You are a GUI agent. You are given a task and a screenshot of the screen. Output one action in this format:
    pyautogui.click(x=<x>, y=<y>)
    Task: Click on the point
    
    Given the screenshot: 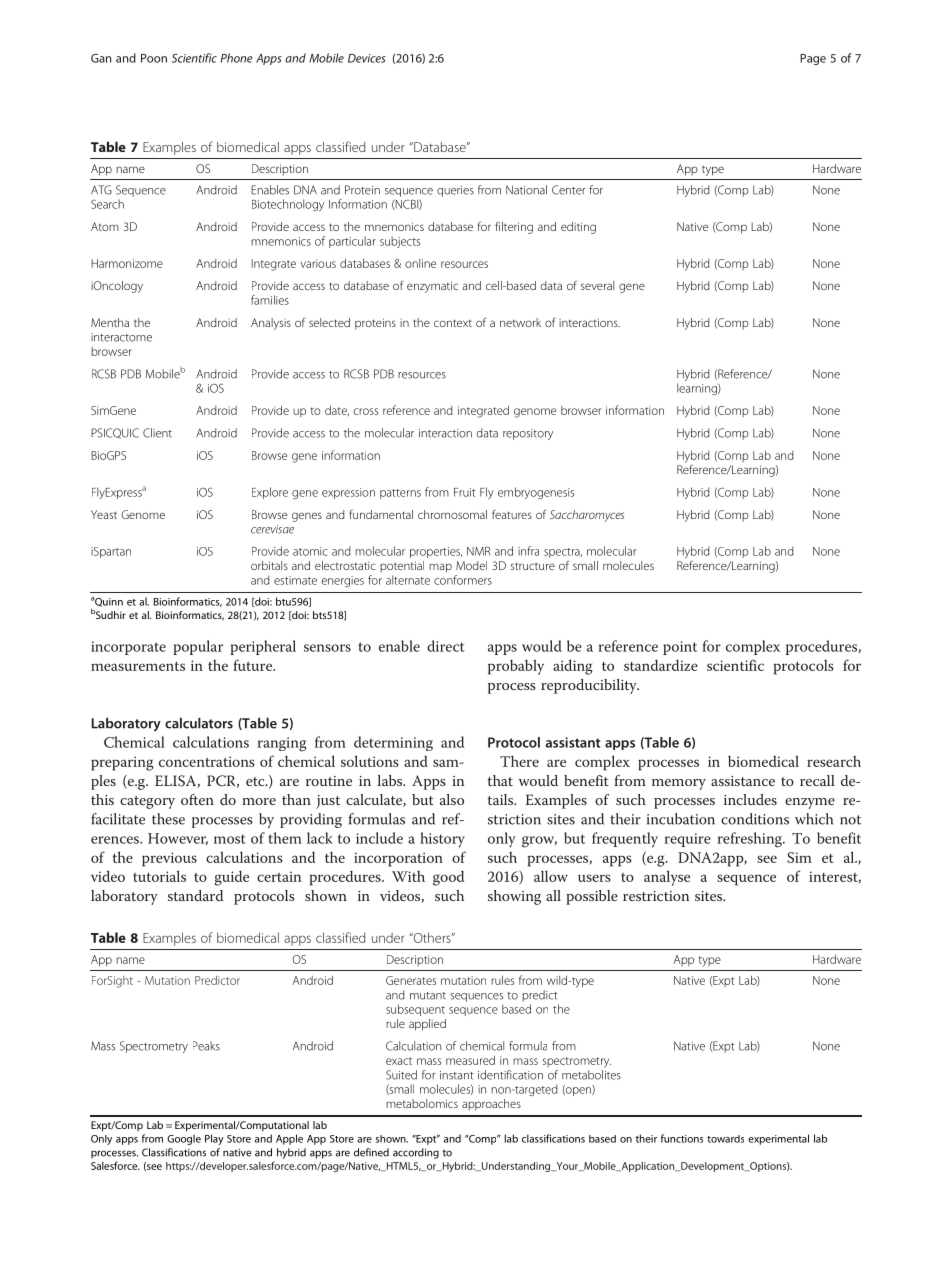 What is the action you would take?
    pyautogui.click(x=680, y=648)
